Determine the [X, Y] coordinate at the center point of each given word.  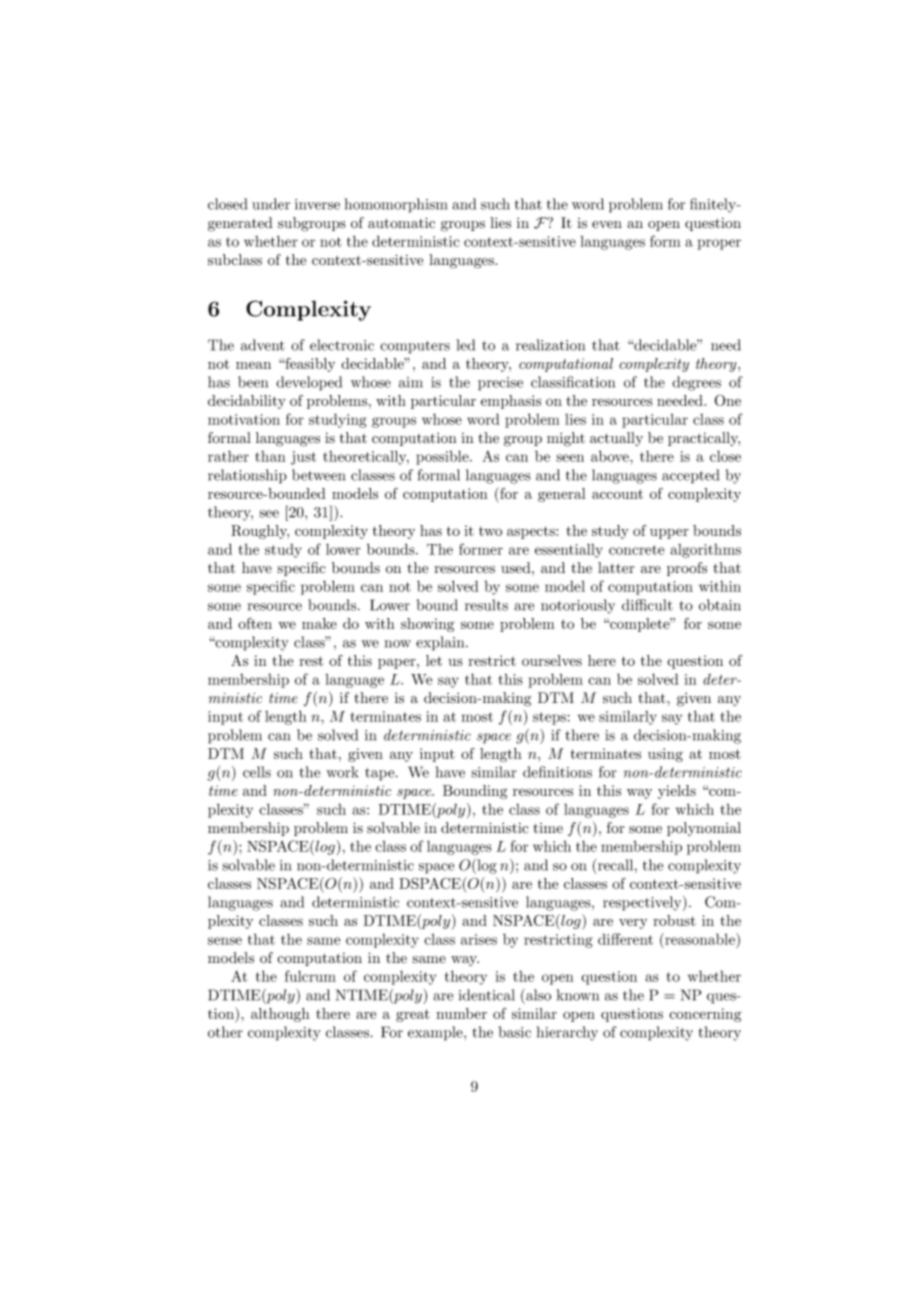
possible [443, 457]
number [461, 1013]
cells [257, 772]
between [318, 475]
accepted [690, 476]
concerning [705, 1015]
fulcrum [310, 976]
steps [549, 718]
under [271, 204]
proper [719, 244]
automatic [401, 223]
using [665, 755]
